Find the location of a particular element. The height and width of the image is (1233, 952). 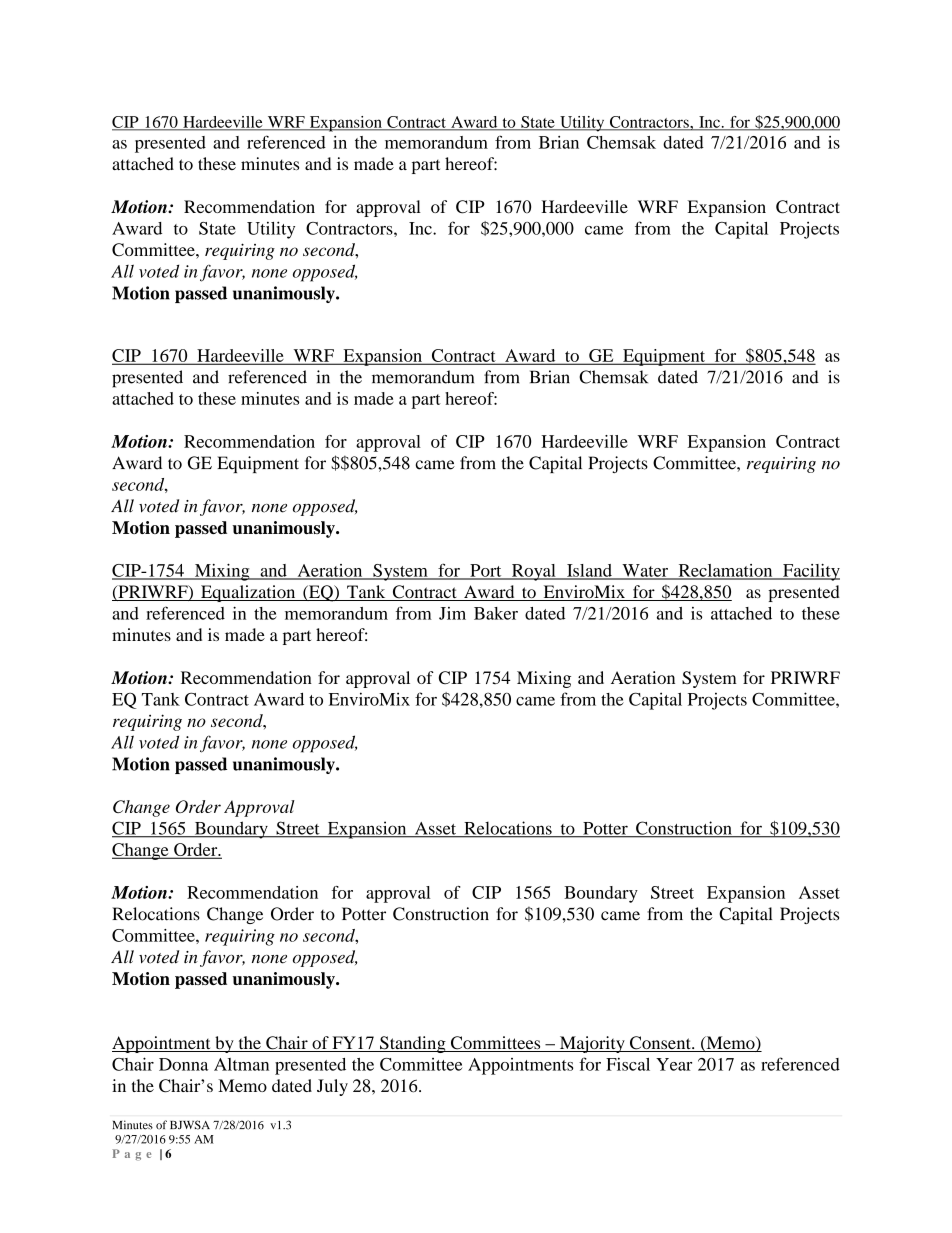

Standing is located at coordinates (413, 1044).
